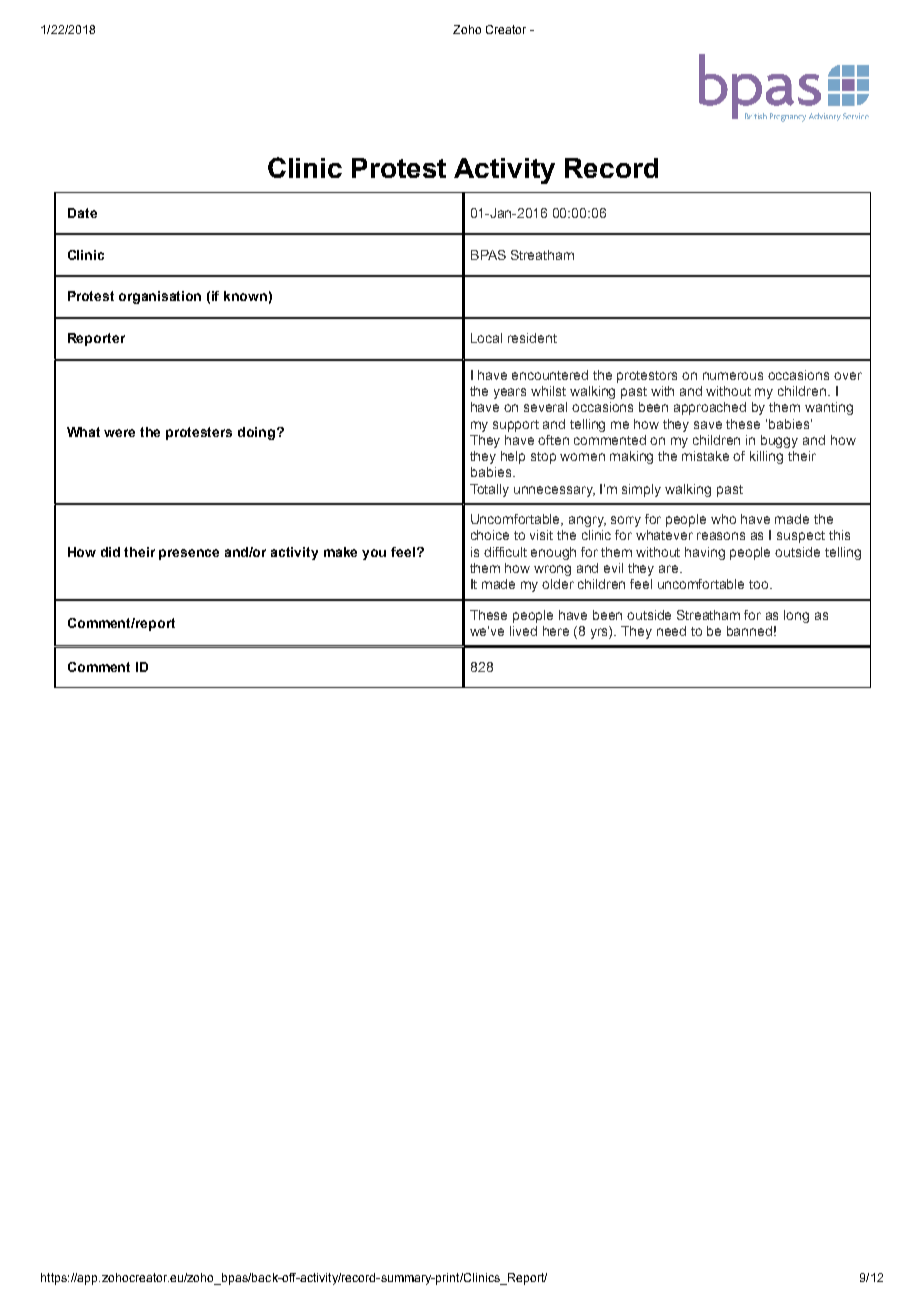 The image size is (924, 1308). Describe the element at coordinates (733, 376) in the screenshot. I see `numerous` at that location.
